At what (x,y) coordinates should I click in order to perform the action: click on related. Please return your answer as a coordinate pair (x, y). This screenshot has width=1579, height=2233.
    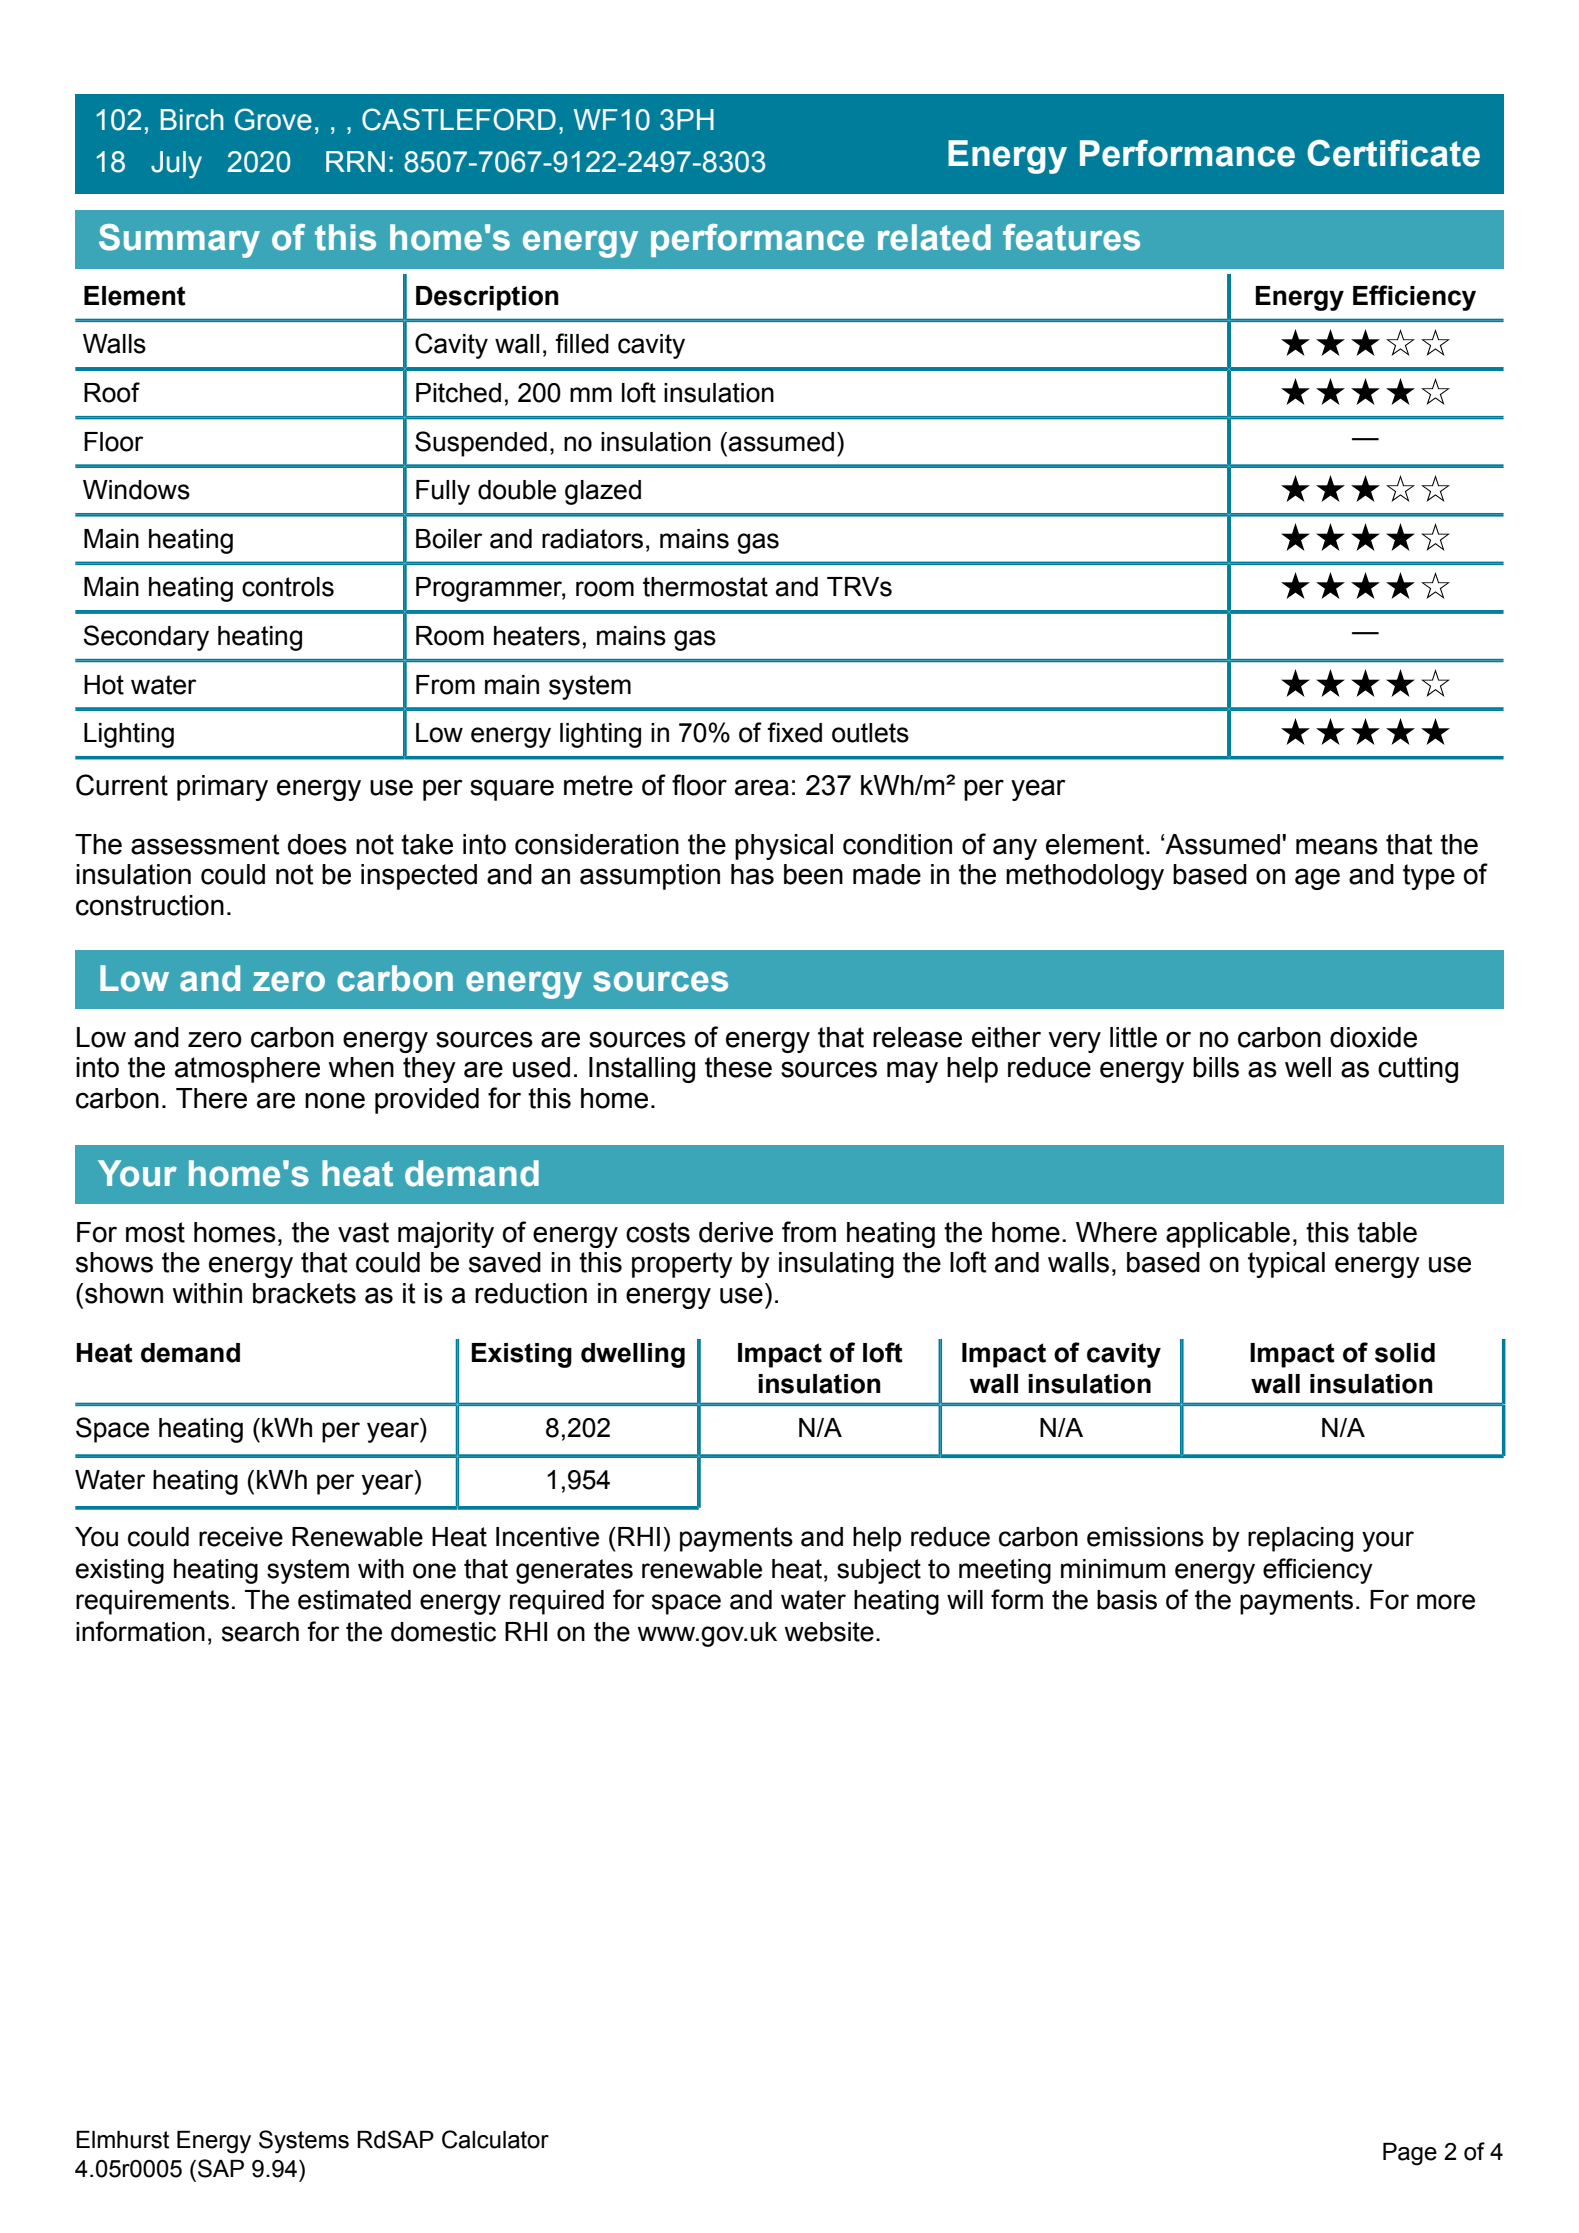
    Looking at the image, I should click on (934, 237).
